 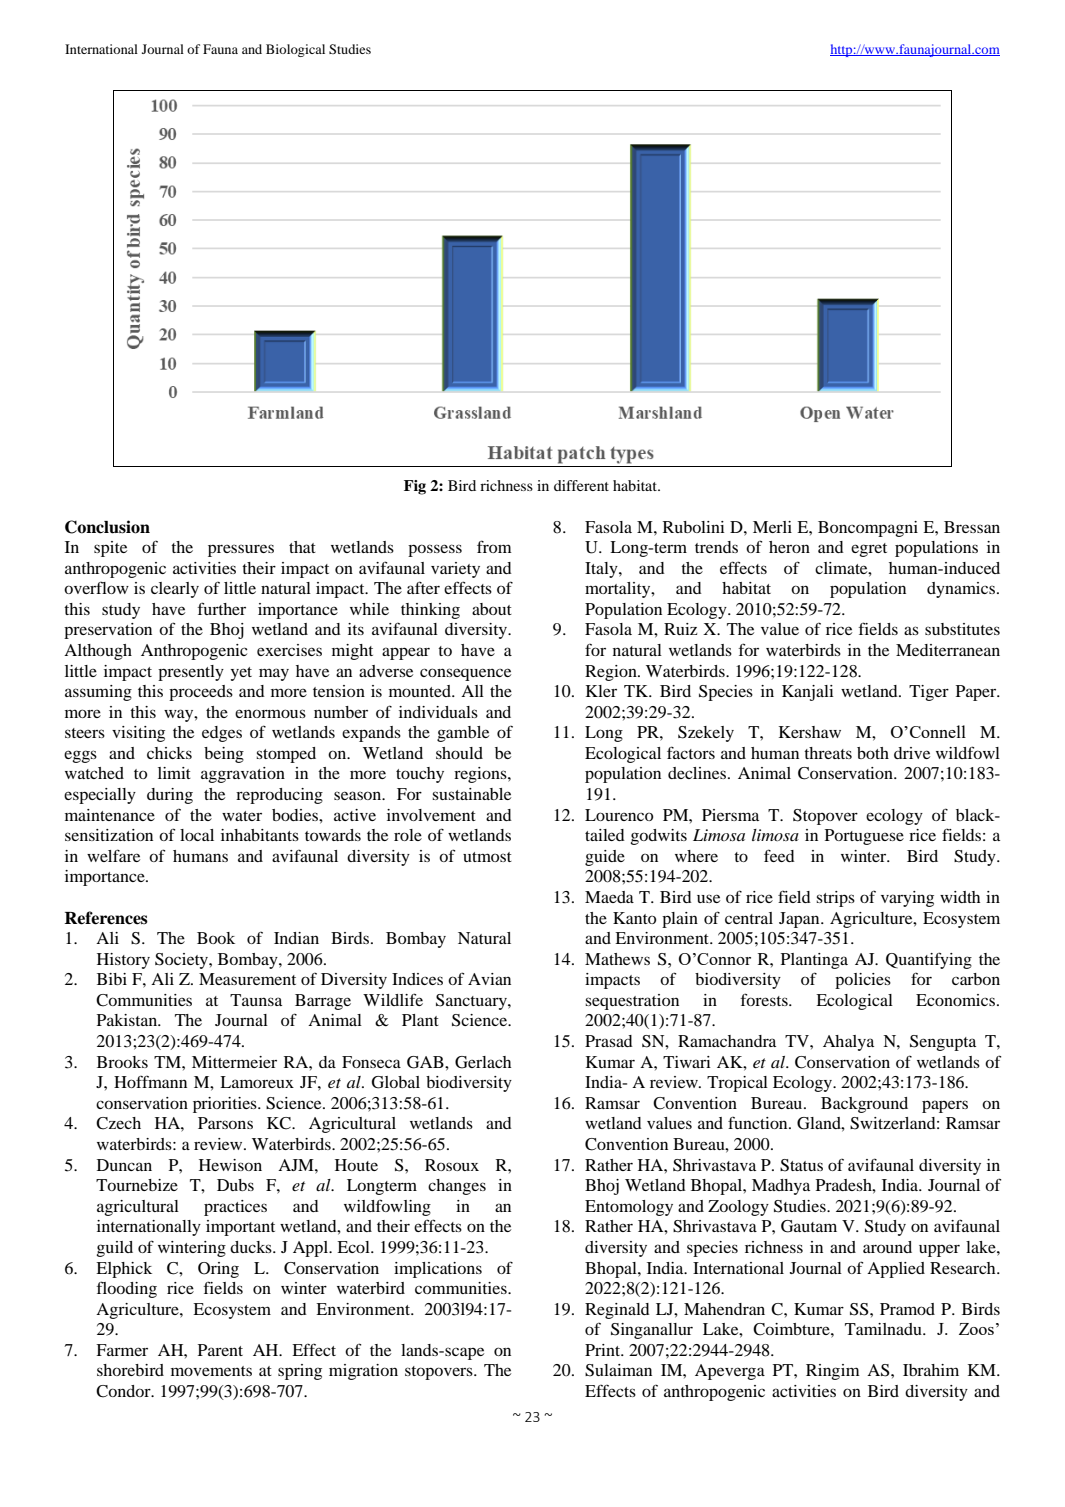 What do you see at coordinates (604, 1350) in the screenshot?
I see `Print` at bounding box center [604, 1350].
